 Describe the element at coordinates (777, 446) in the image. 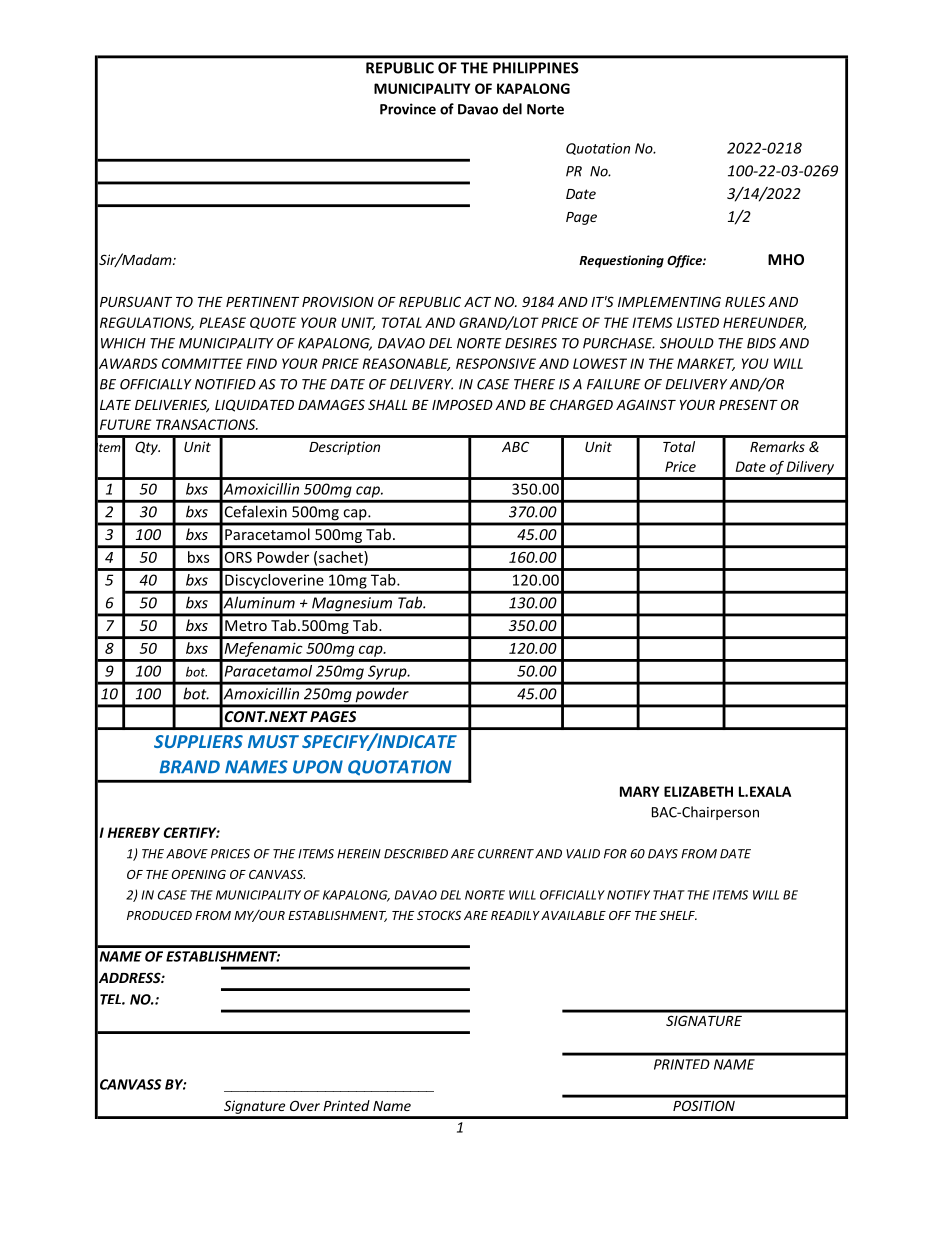

I see `Remarks` at that location.
